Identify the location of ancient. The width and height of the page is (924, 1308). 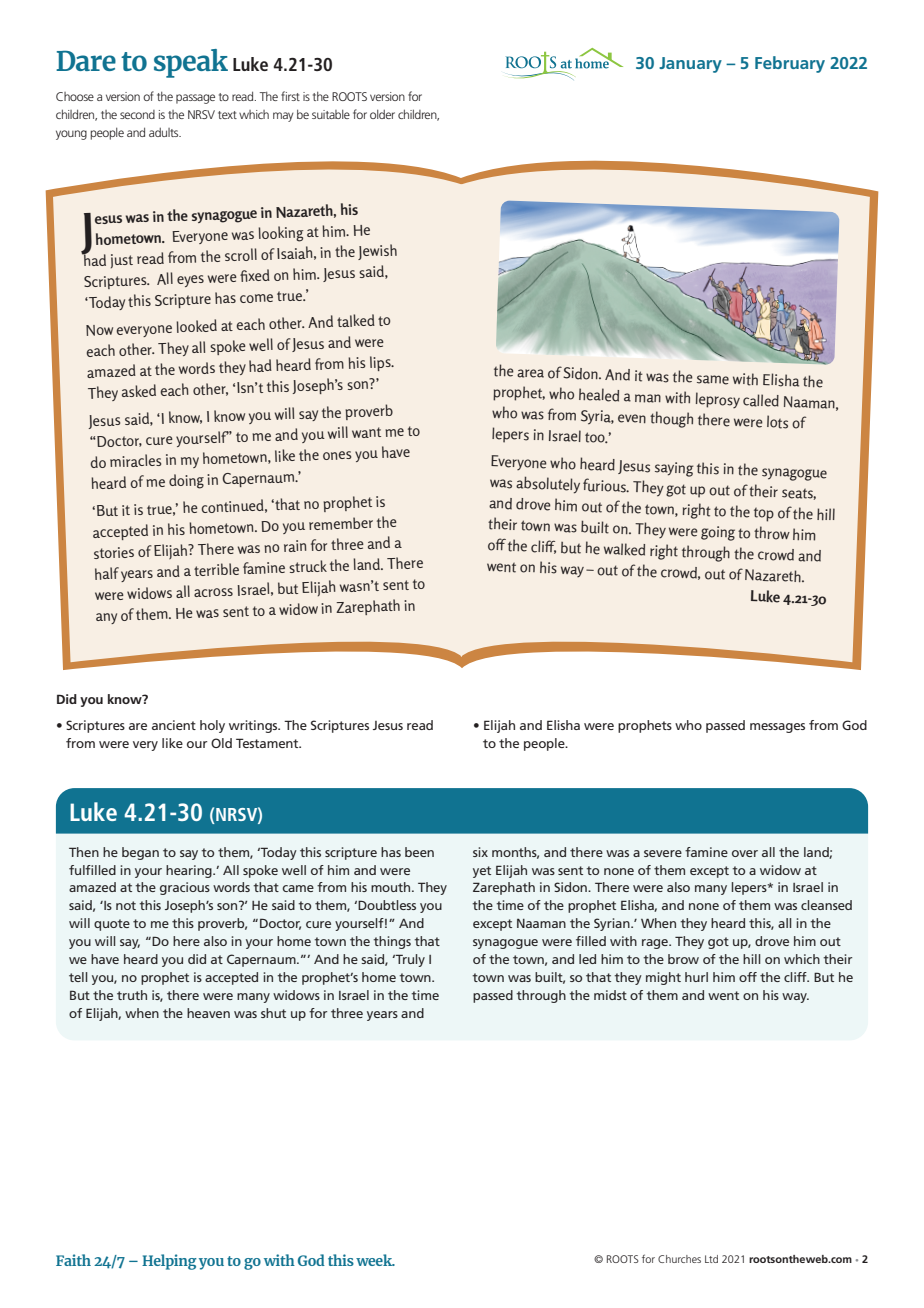
(174, 725).
